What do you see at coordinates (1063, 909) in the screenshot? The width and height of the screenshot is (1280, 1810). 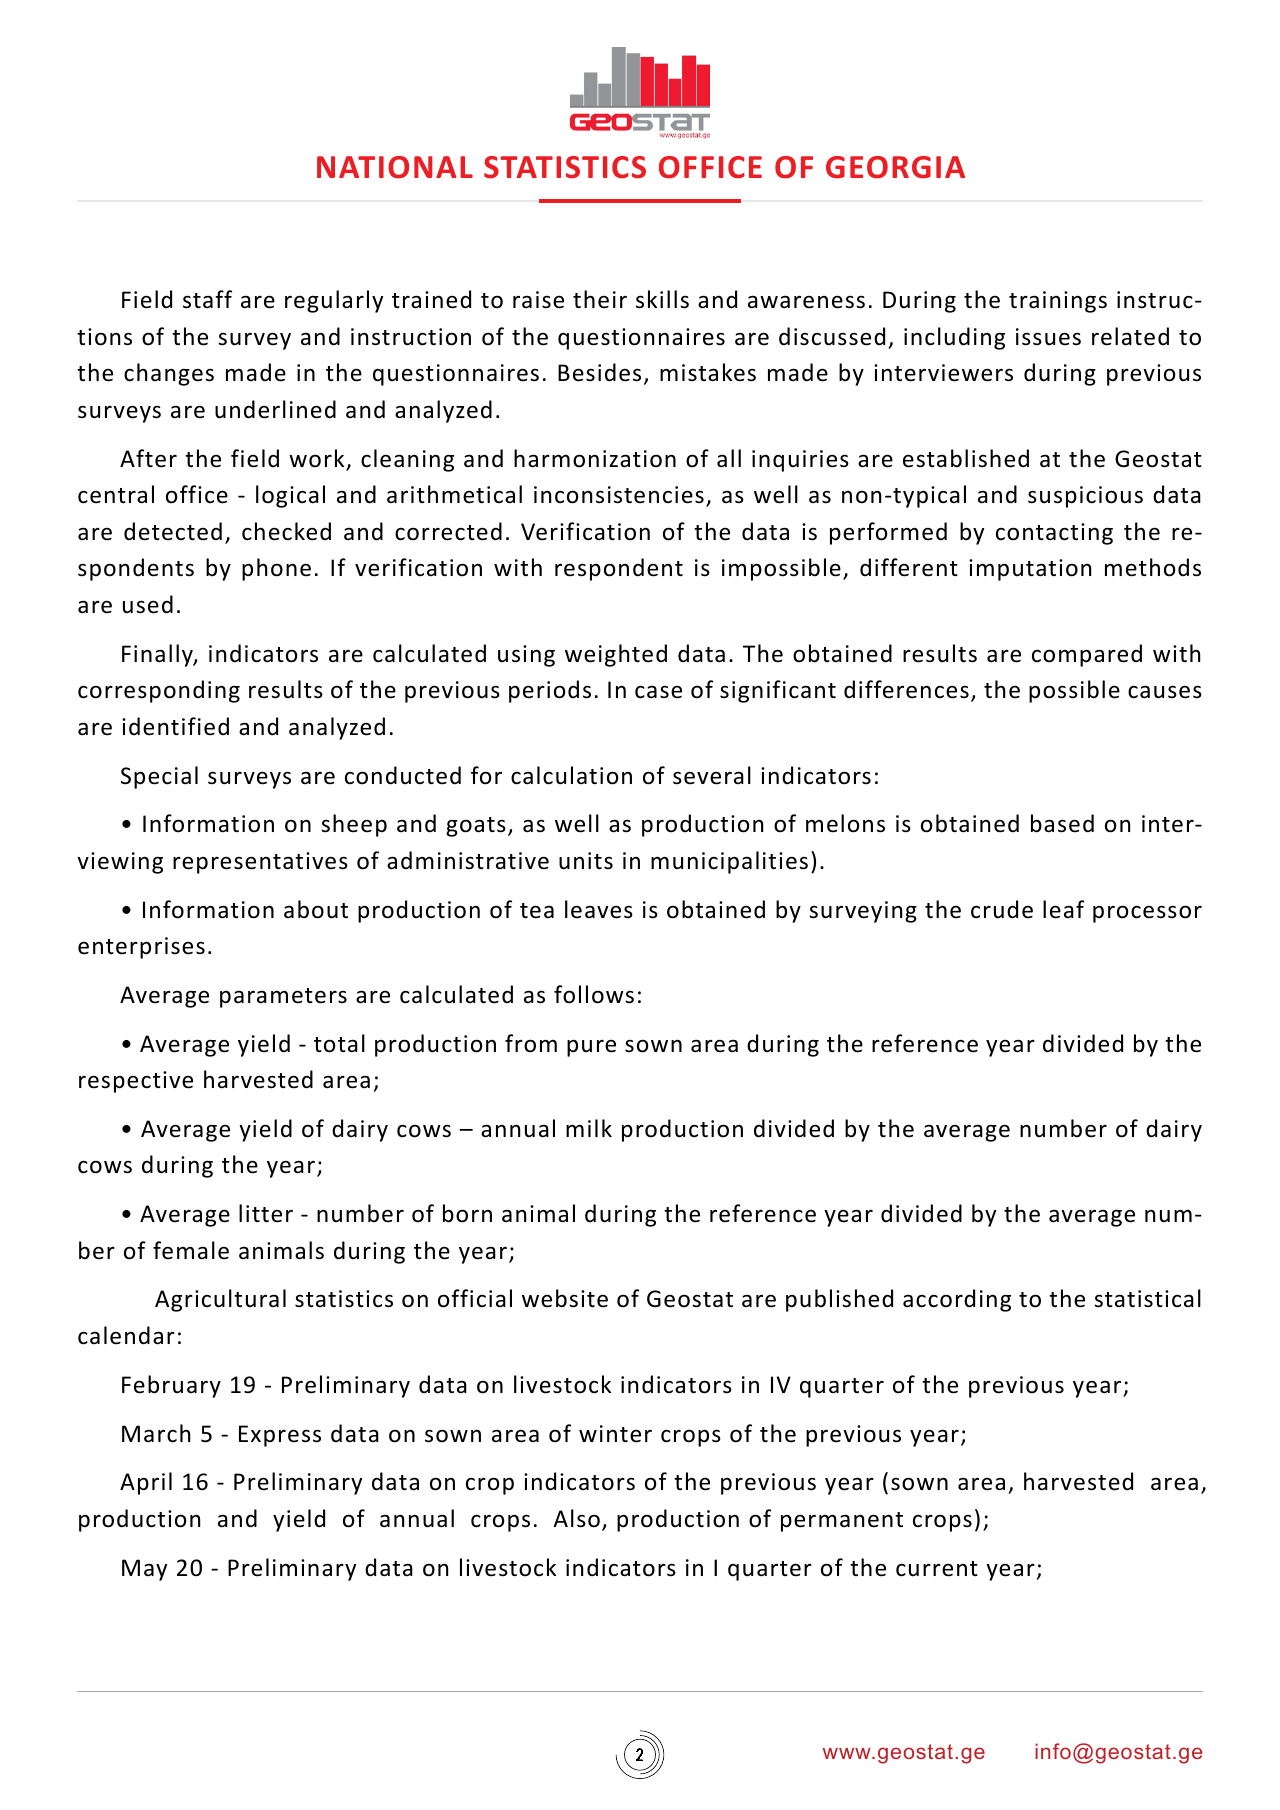 I see `leaf` at bounding box center [1063, 909].
